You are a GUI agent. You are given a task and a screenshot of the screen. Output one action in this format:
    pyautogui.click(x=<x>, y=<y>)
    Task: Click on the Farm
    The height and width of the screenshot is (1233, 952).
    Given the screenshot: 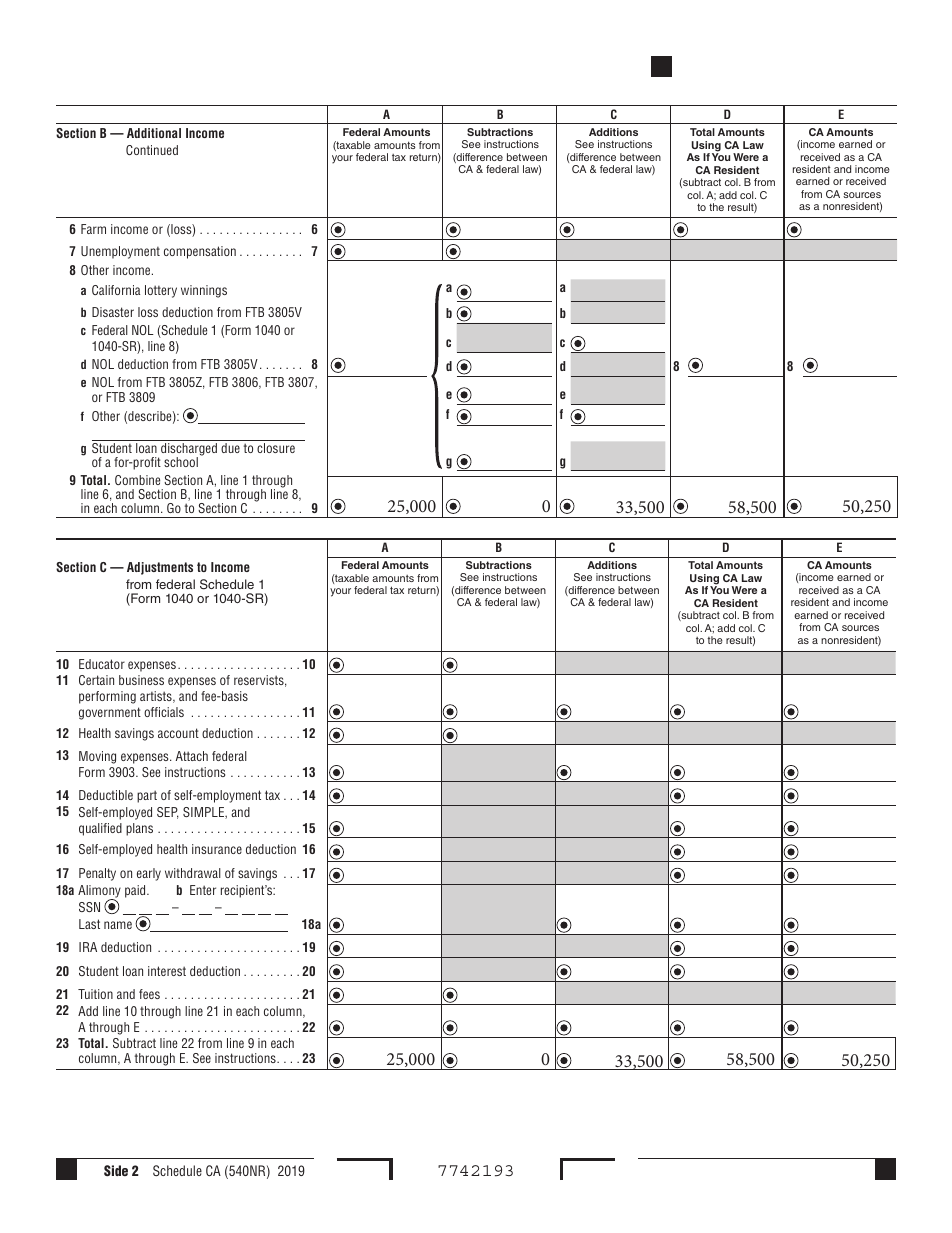 What is the action you would take?
    pyautogui.click(x=93, y=229)
